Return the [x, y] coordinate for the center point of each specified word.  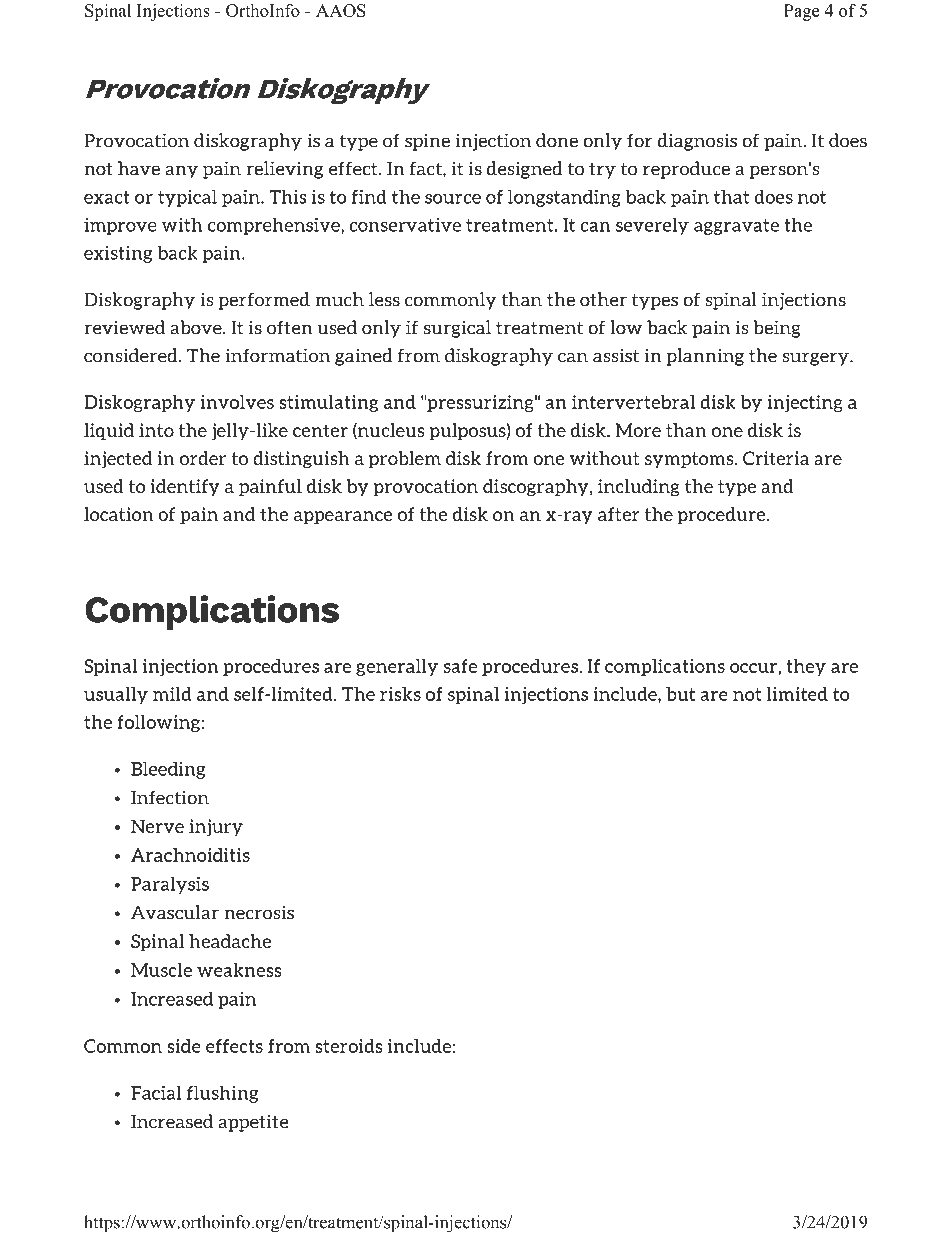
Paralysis [170, 885]
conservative [405, 225]
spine [427, 142]
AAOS [341, 10]
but [680, 694]
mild [172, 694]
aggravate [736, 227]
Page [801, 12]
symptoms [690, 460]
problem [405, 460]
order [203, 458]
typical [187, 198]
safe [460, 666]
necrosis [259, 912]
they [806, 667]
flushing [222, 1094]
